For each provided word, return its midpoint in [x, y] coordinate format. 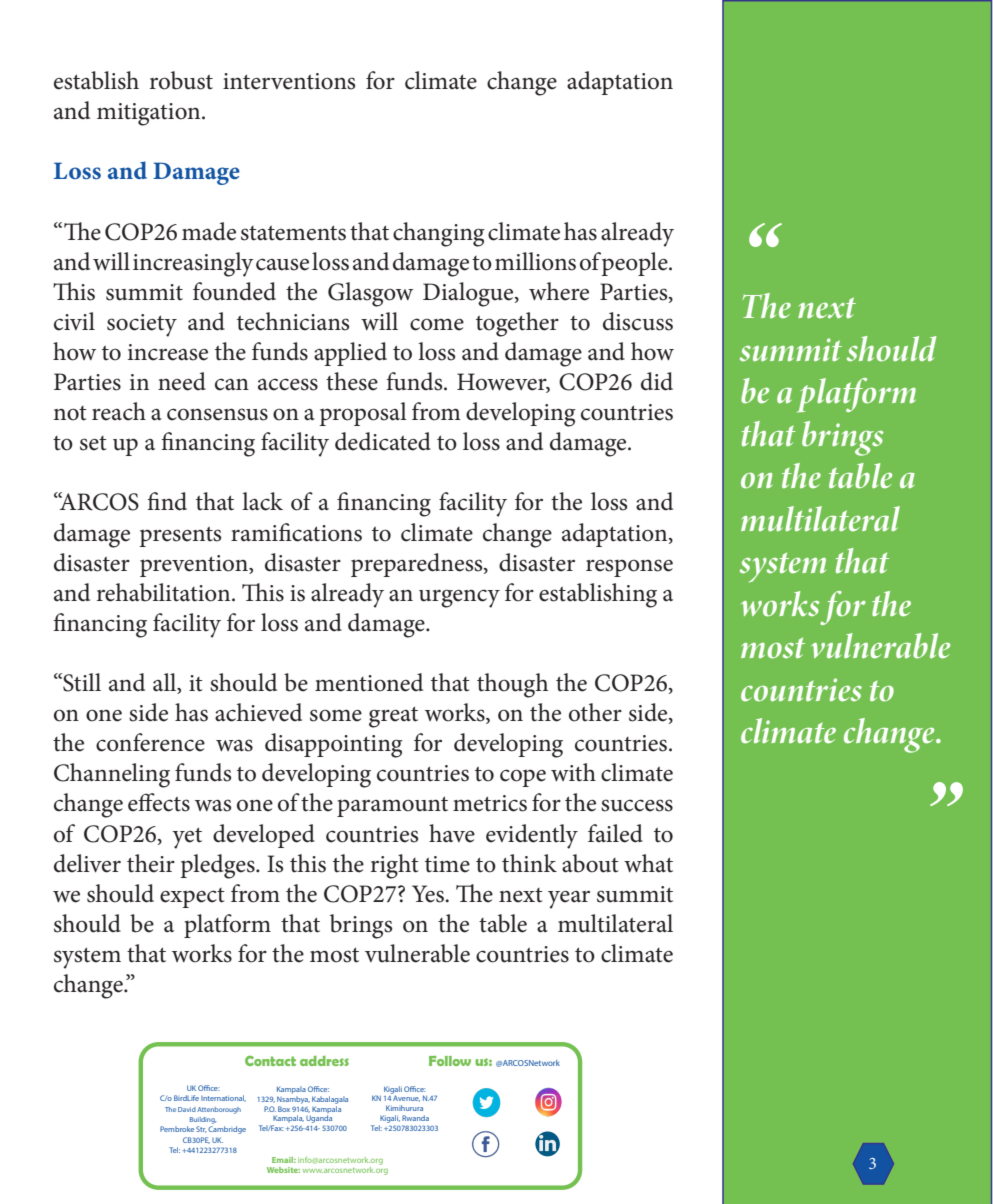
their [151, 863]
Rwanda [415, 1118]
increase [168, 352]
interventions [289, 81]
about [590, 863]
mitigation [150, 114]
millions [535, 261]
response [629, 568]
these [352, 381]
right [395, 866]
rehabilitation [165, 592]
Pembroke [177, 1129]
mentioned [369, 682]
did [657, 381]
